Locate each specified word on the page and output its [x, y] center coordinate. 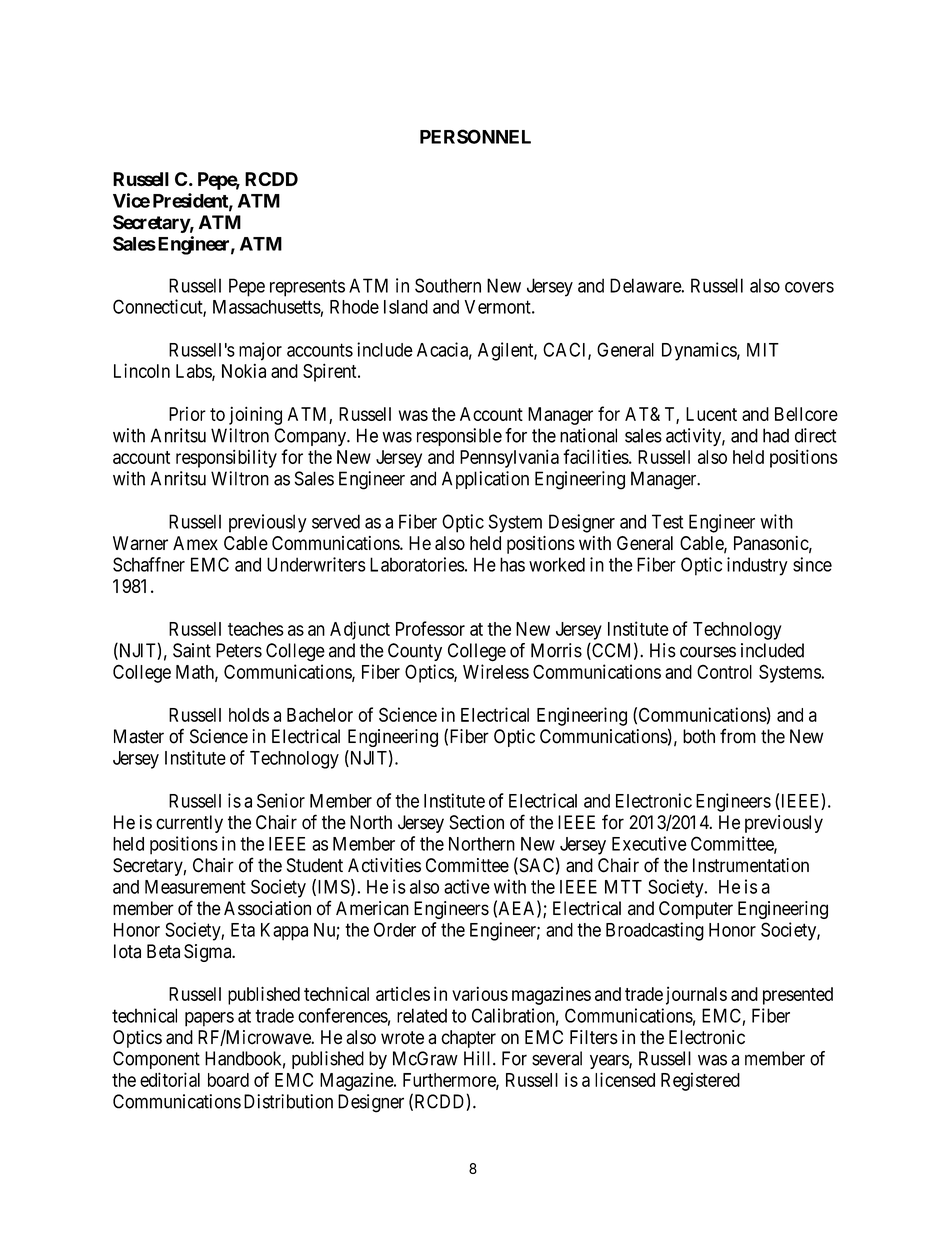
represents [307, 288]
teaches [256, 629]
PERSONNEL [475, 136]
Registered [700, 1081]
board [228, 1080]
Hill [479, 1058]
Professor [430, 628]
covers [809, 287]
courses [708, 652]
